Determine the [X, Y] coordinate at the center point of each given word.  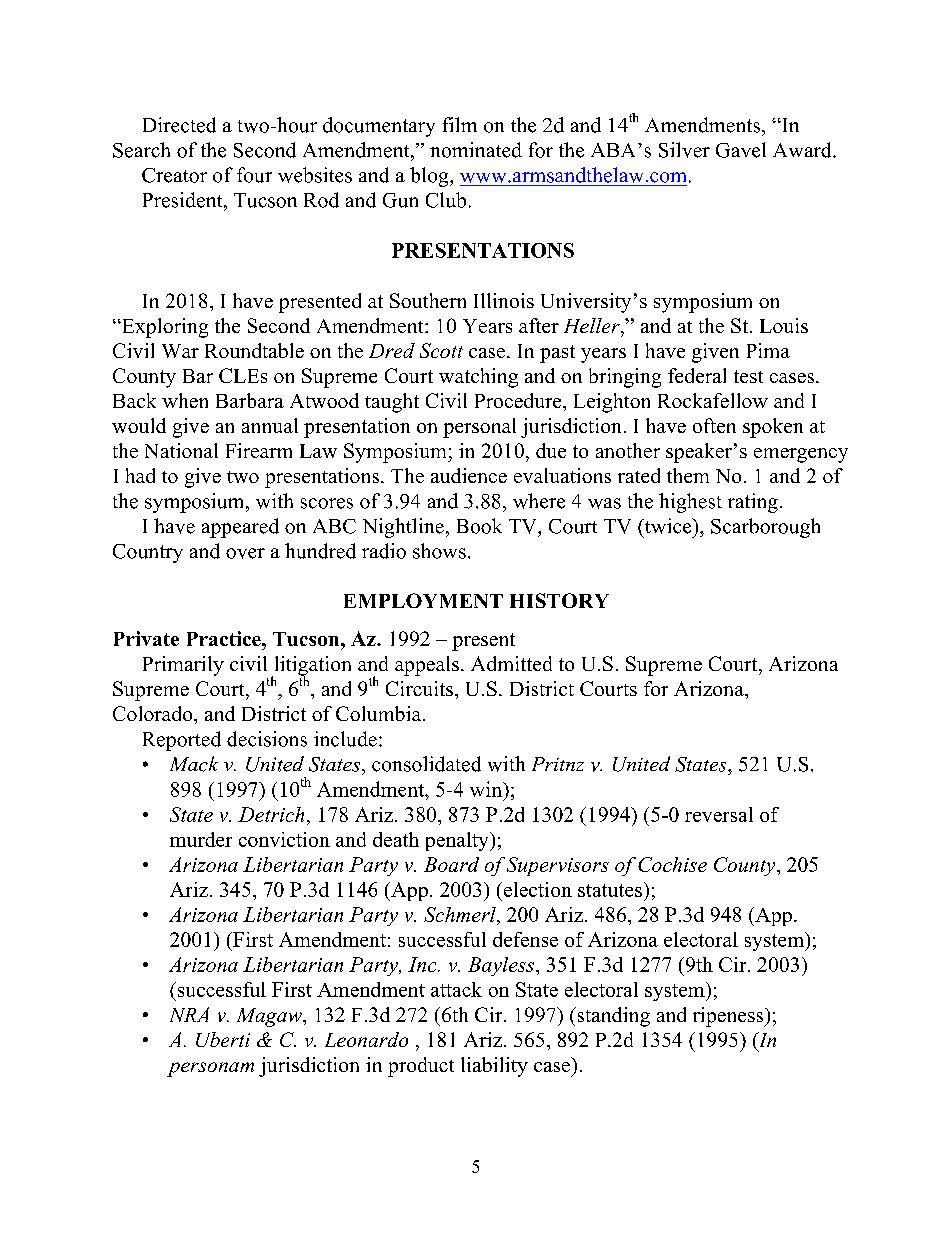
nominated [476, 150]
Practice [225, 638]
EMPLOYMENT [423, 600]
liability [494, 1067]
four [254, 175]
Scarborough [765, 528]
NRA [189, 1014]
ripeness [729, 1017]
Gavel [741, 150]
